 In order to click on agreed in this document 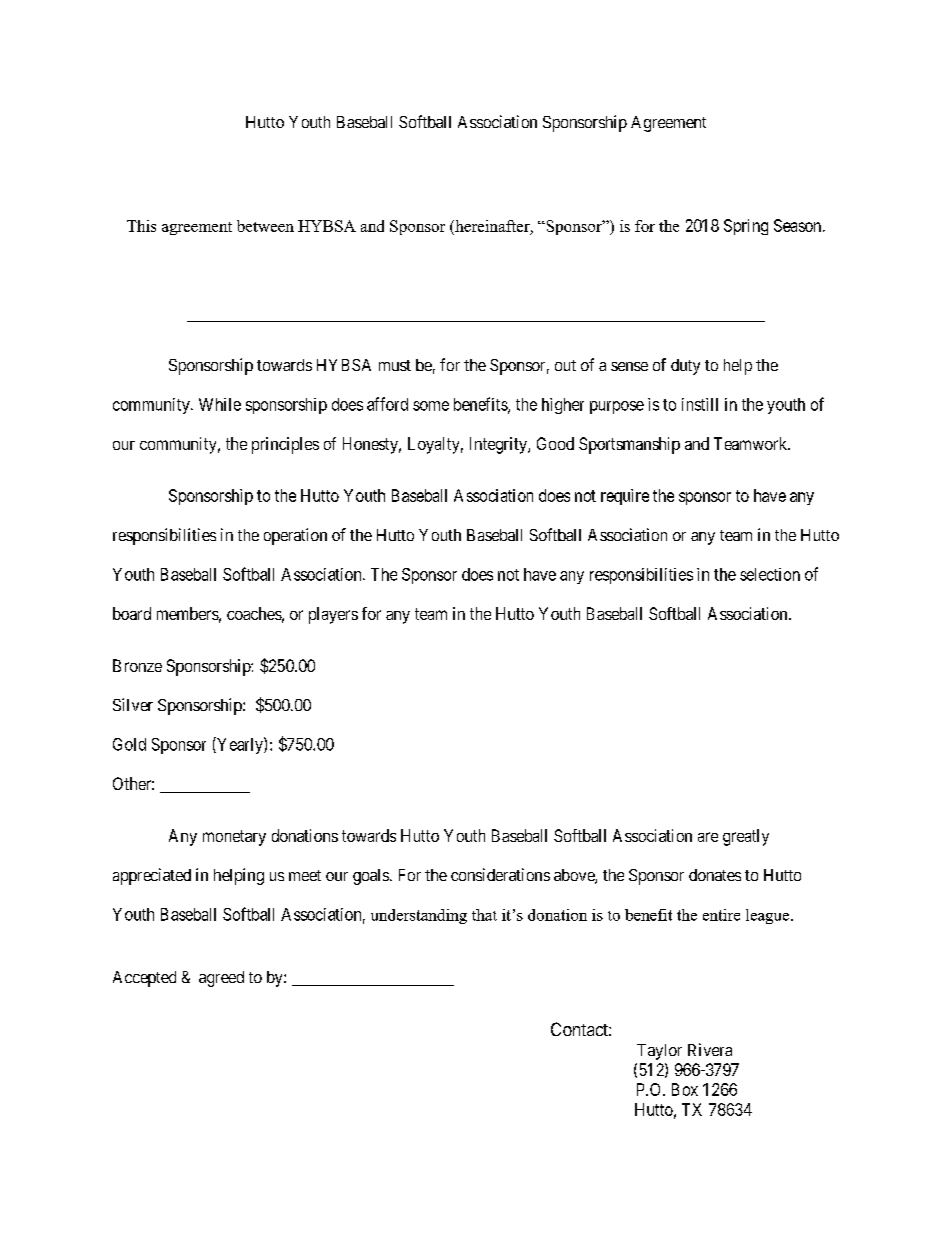, I will do `click(221, 979)`.
